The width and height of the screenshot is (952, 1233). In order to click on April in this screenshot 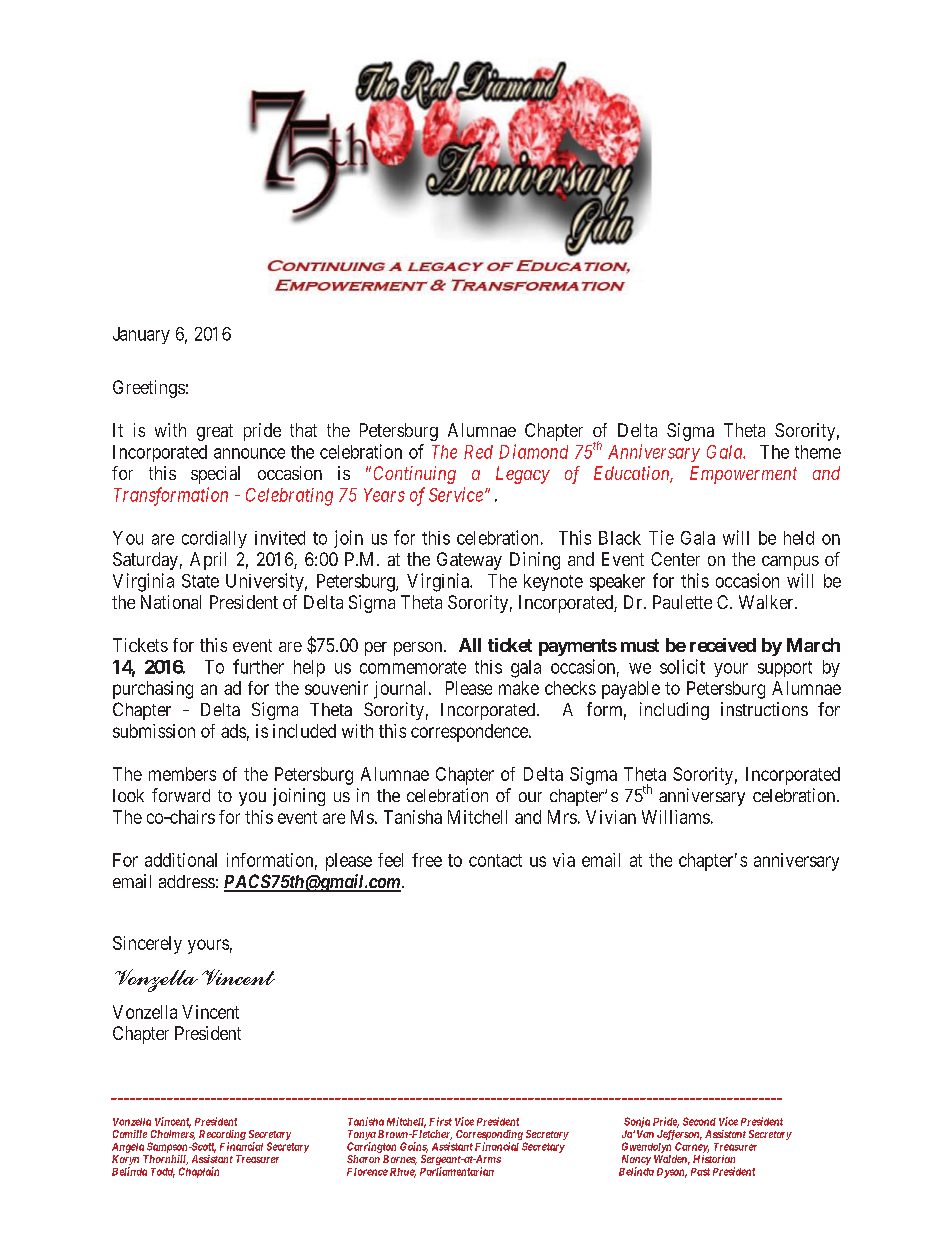, I will do `click(208, 561)`.
